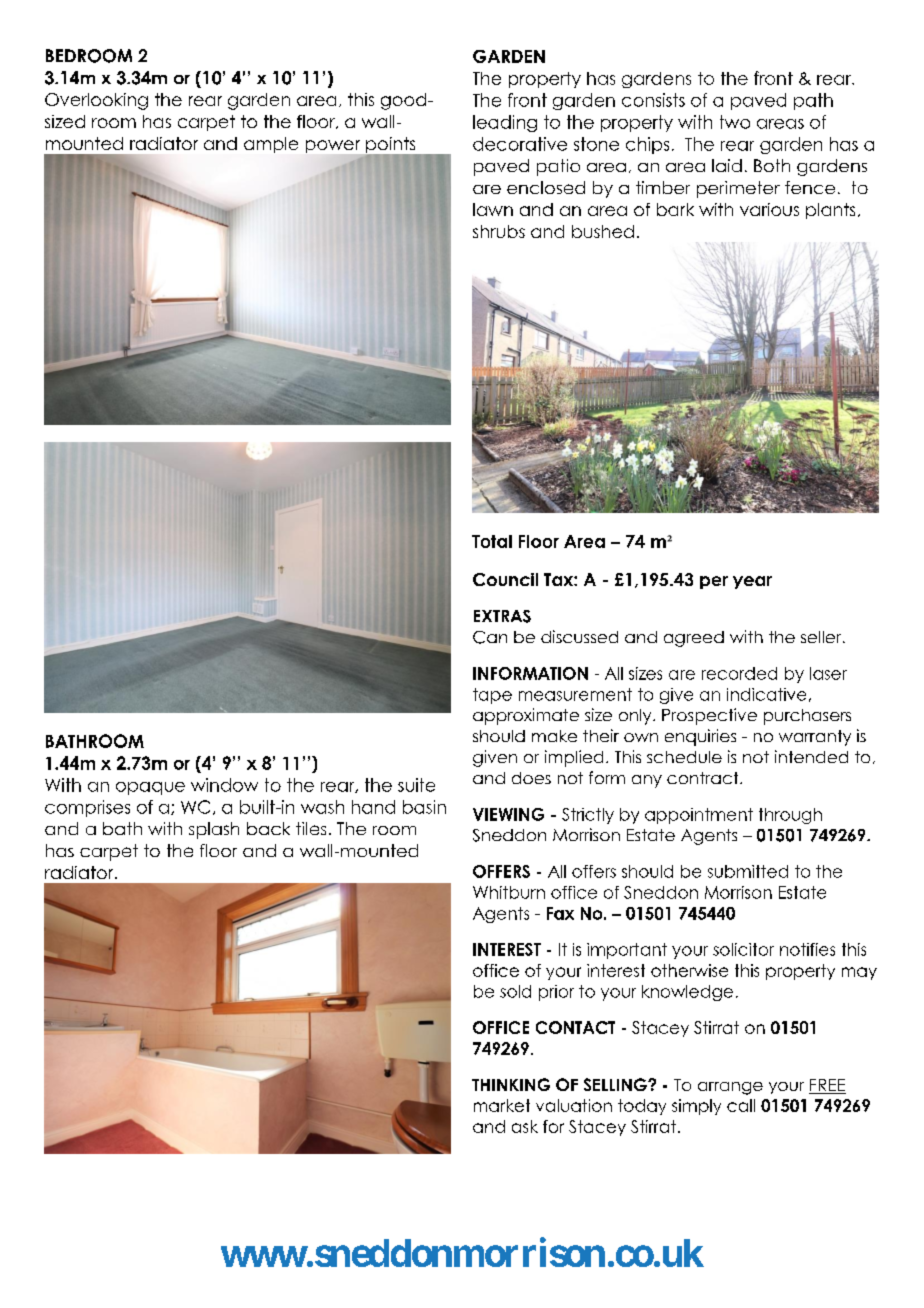  I want to click on two, so click(735, 122).
